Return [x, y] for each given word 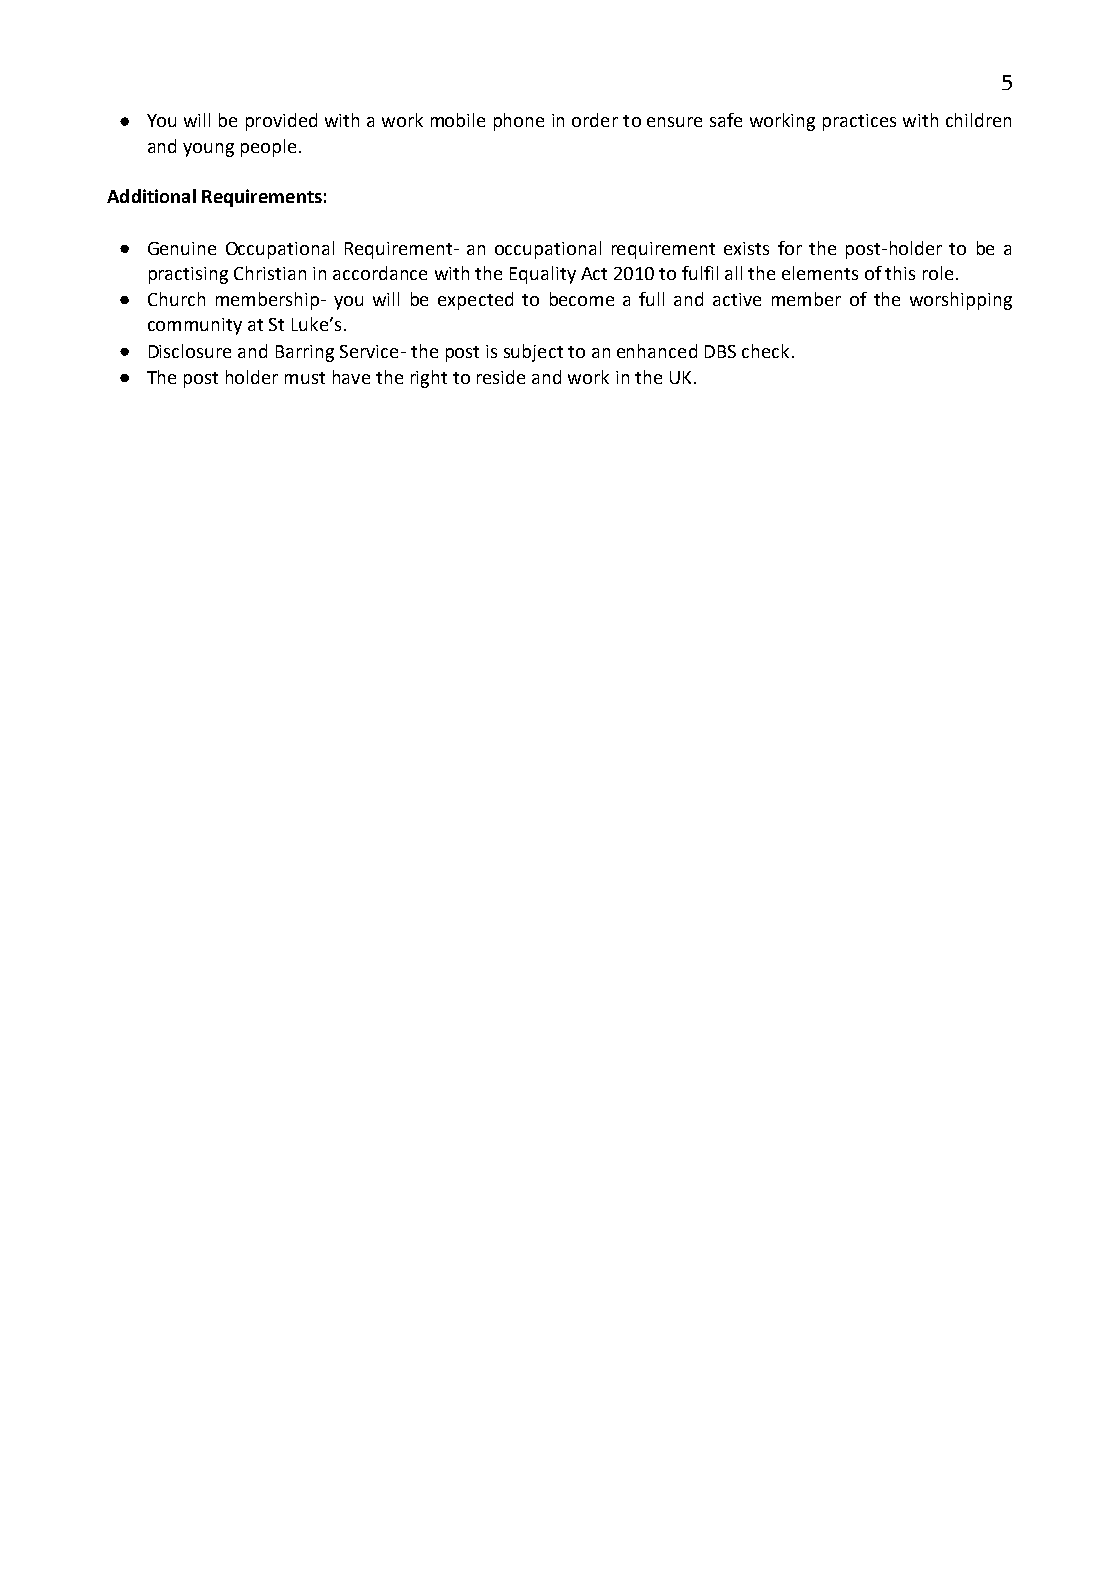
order [595, 120]
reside [501, 377]
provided [281, 122]
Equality [543, 275]
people [268, 148]
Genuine [182, 248]
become [582, 299]
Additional [151, 196]
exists [746, 248]
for [790, 248]
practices [859, 122]
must [305, 378]
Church [176, 299]
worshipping [961, 301]
